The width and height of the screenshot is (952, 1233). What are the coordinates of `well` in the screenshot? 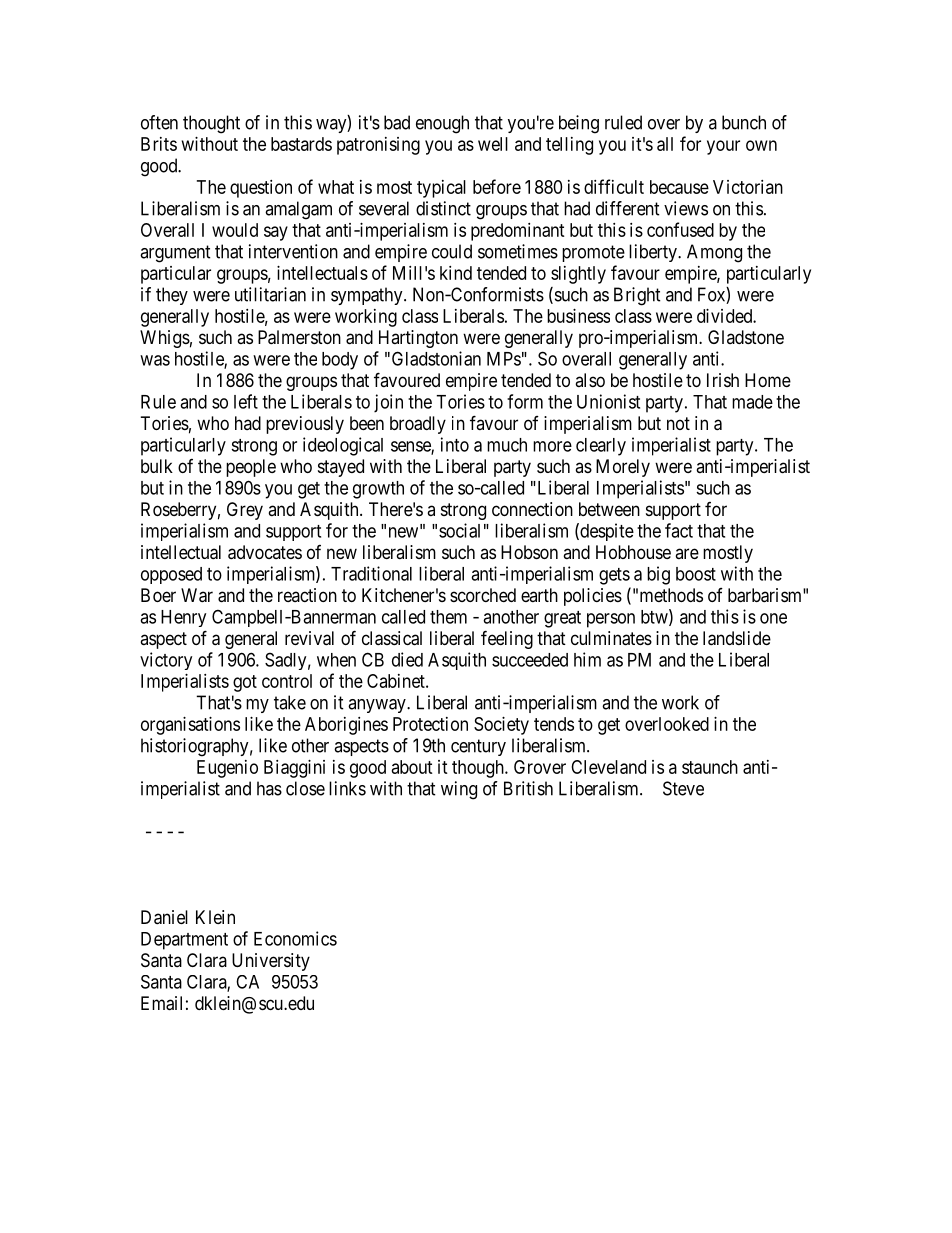 It's located at (493, 144).
